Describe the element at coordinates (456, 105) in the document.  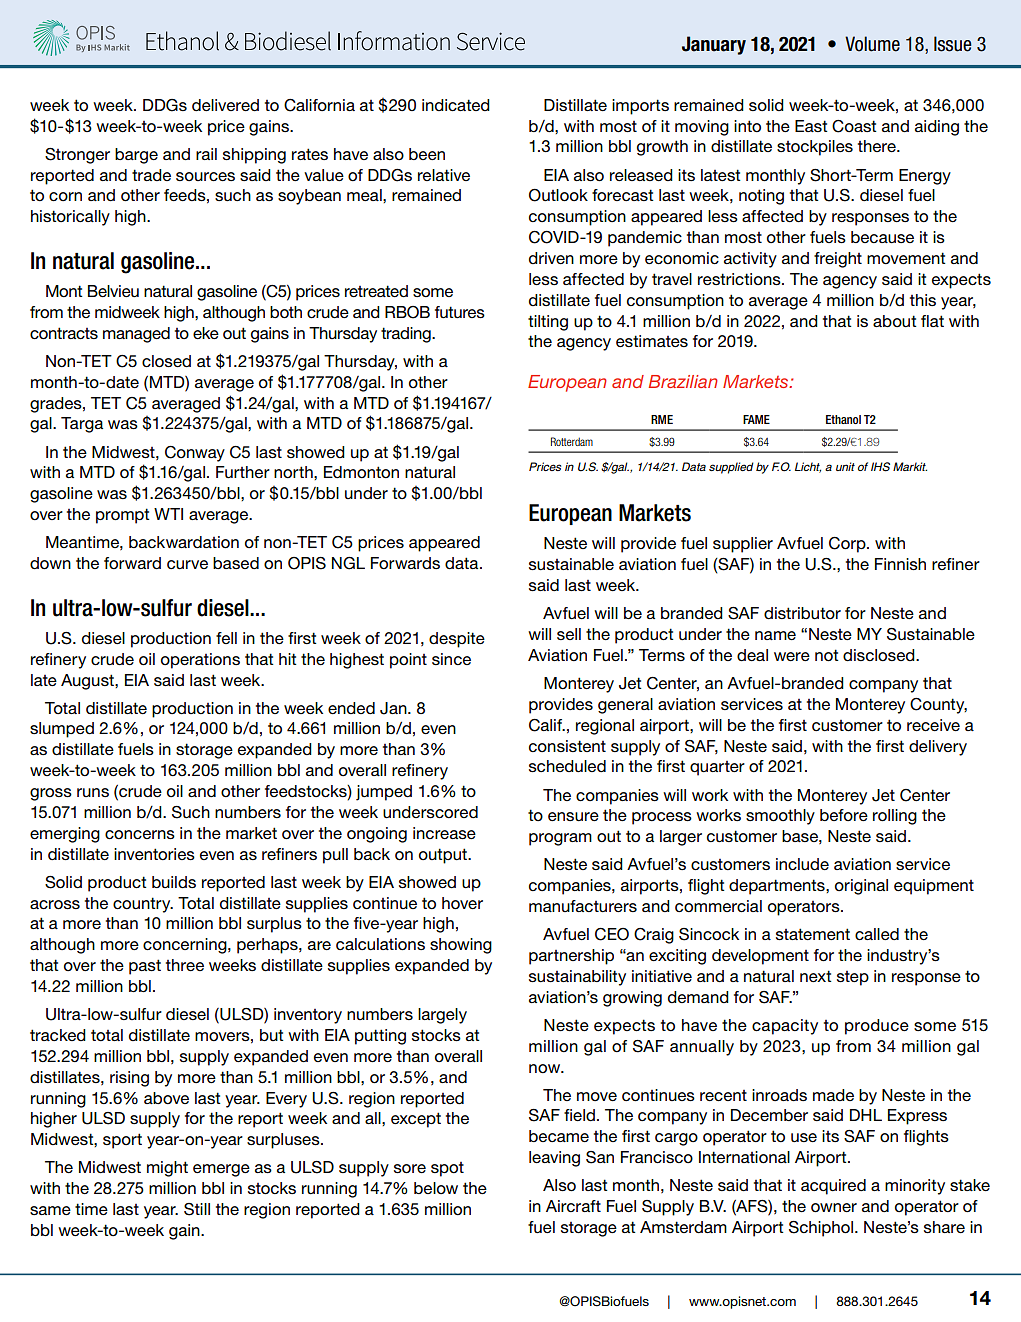
I see `indicated` at that location.
